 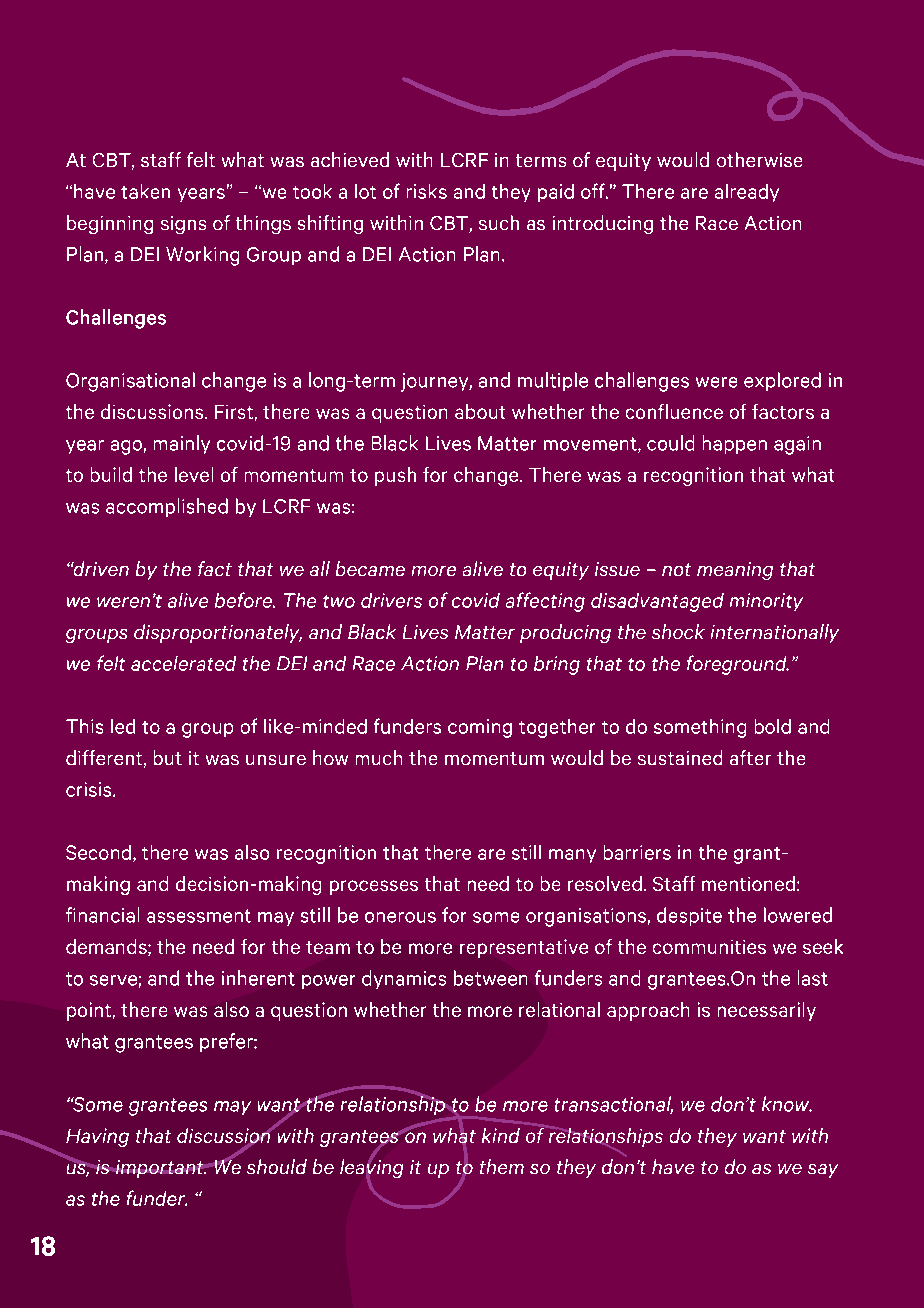 I want to click on Second, so click(x=98, y=852).
